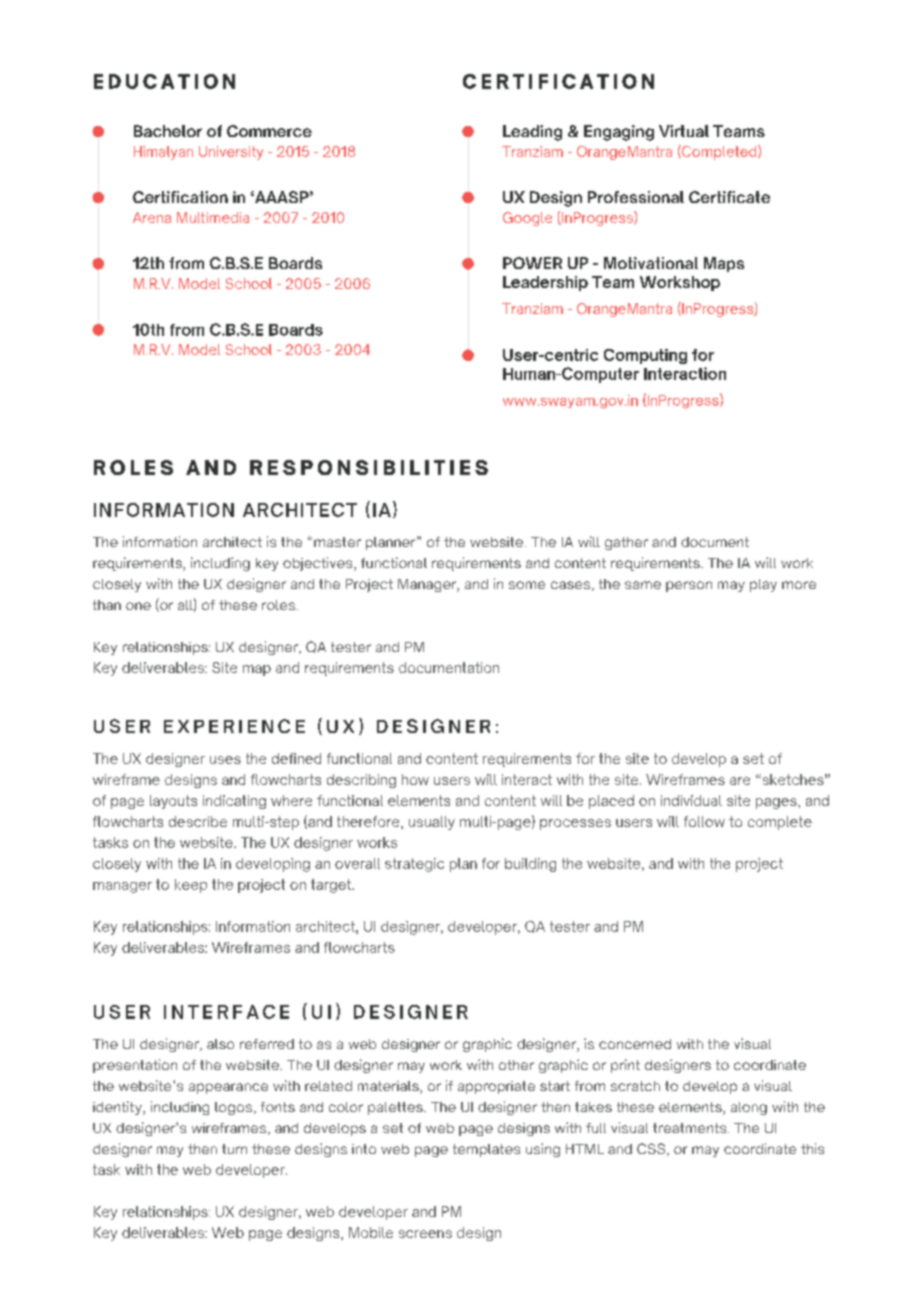 The height and width of the screenshot is (1308, 924). I want to click on how, so click(415, 779).
